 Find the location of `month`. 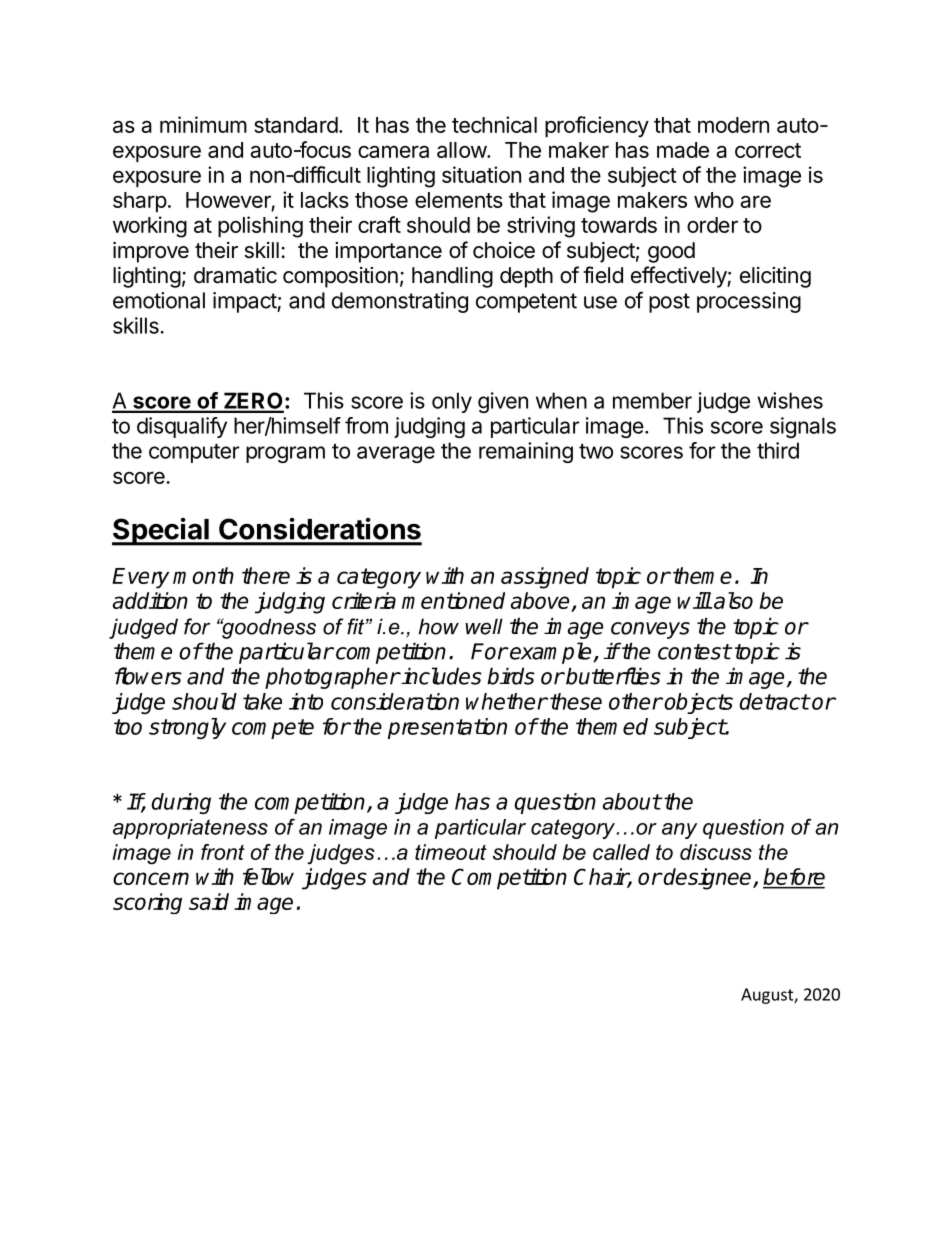

month is located at coordinates (203, 575).
